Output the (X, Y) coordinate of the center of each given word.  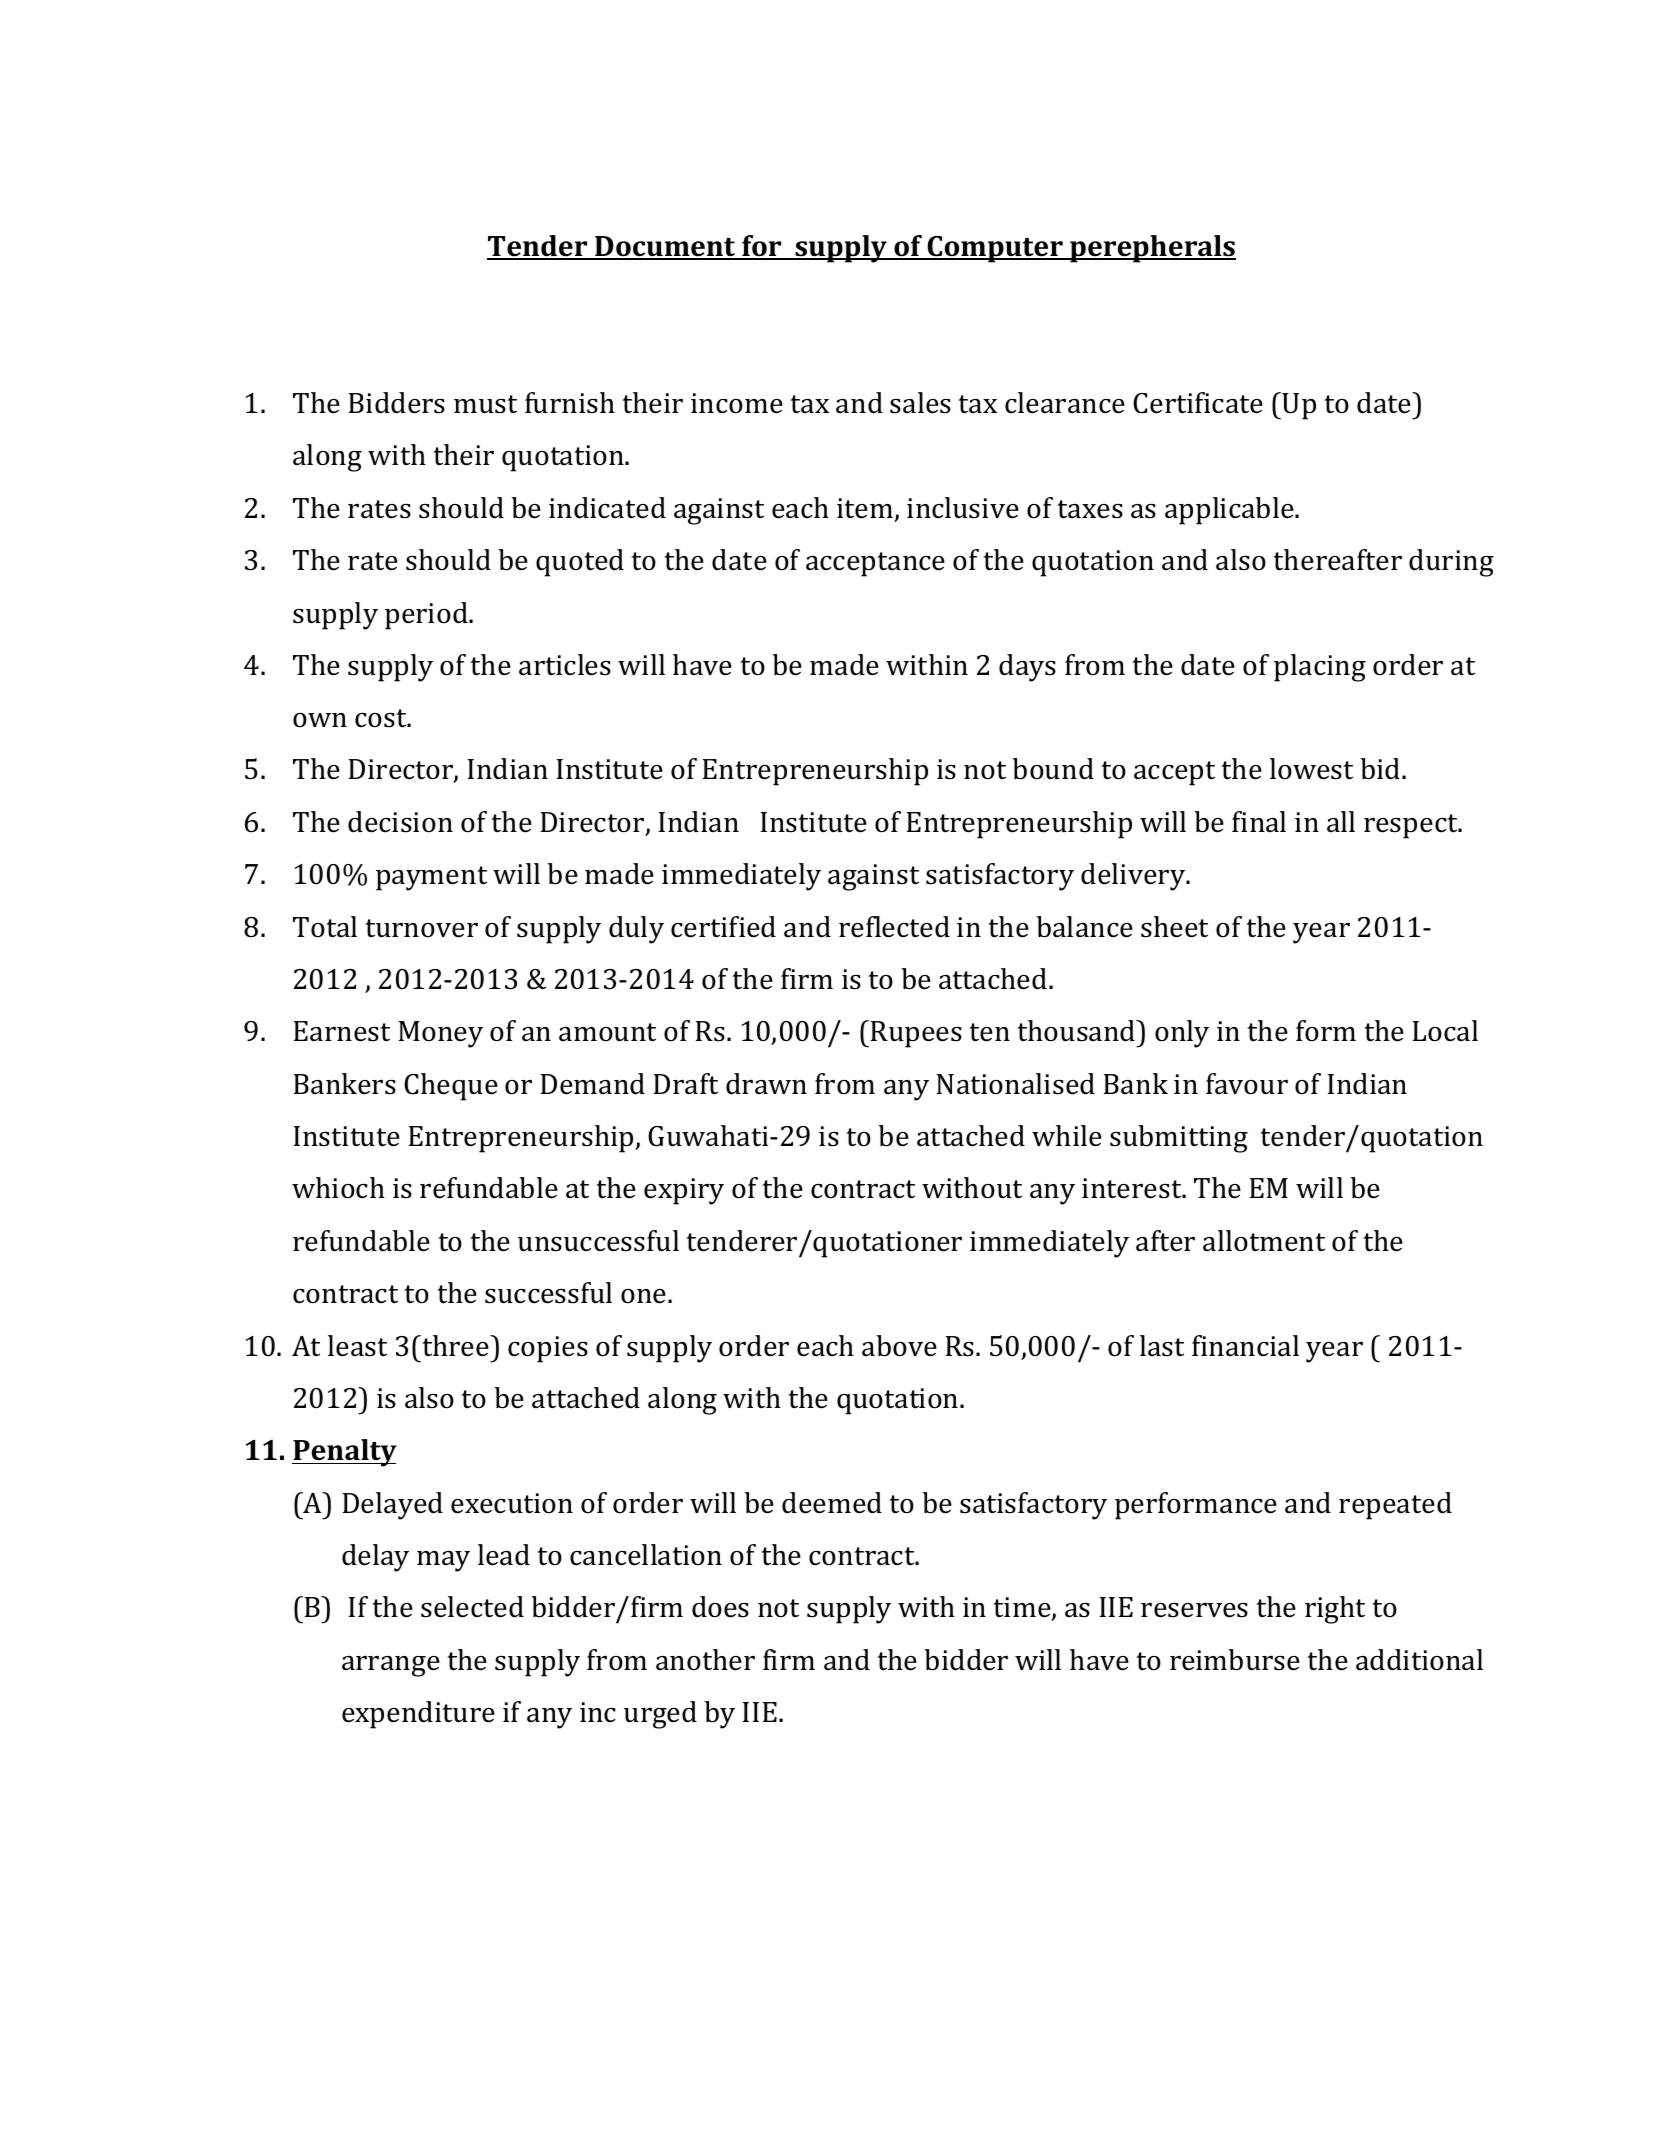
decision (400, 822)
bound (1053, 769)
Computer (995, 249)
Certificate (1198, 403)
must (485, 404)
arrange (391, 1666)
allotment (1264, 1241)
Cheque (451, 1087)
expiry (684, 1191)
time (1023, 1609)
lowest (1311, 769)
